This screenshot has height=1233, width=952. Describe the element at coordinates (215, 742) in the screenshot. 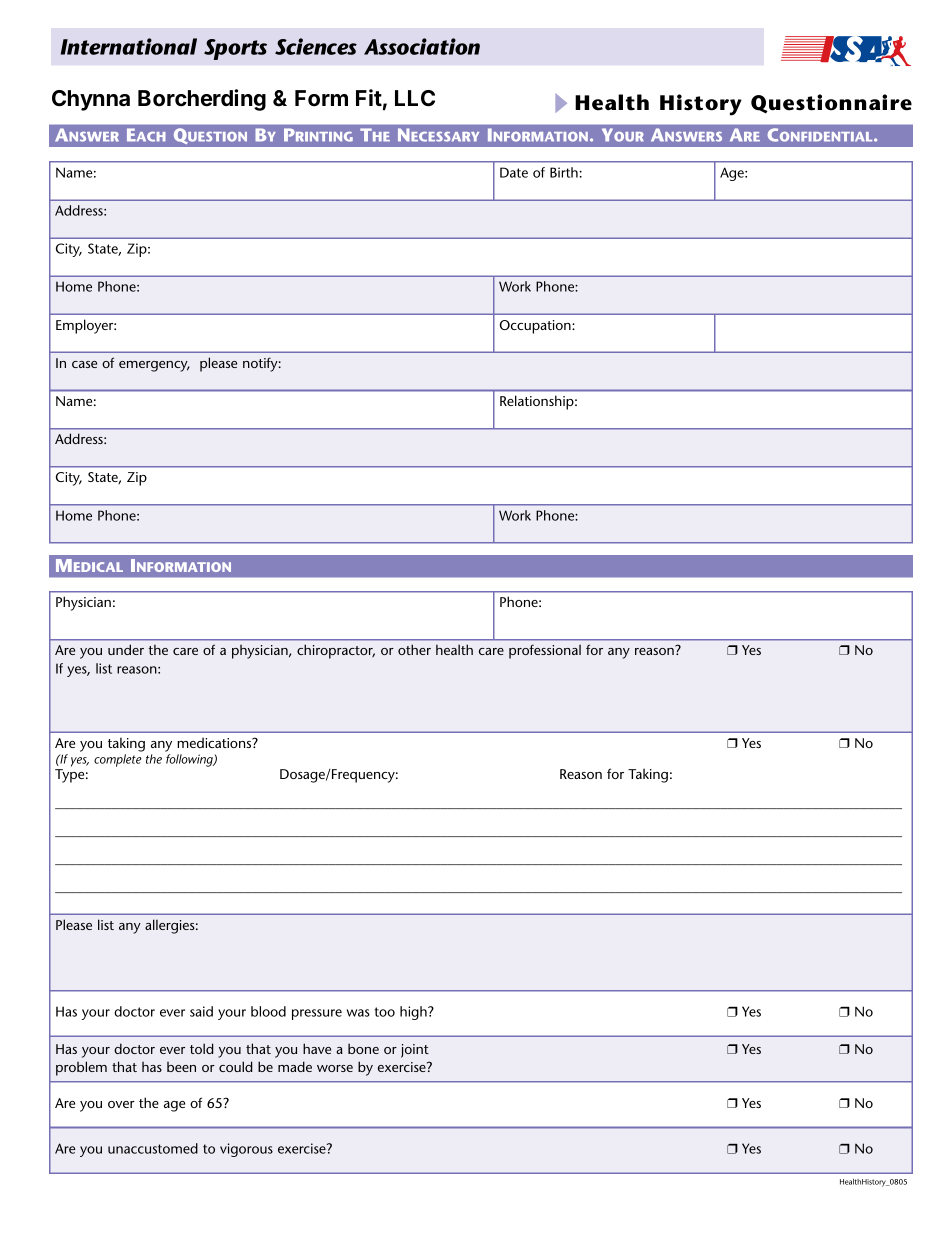

I see `medications` at that location.
